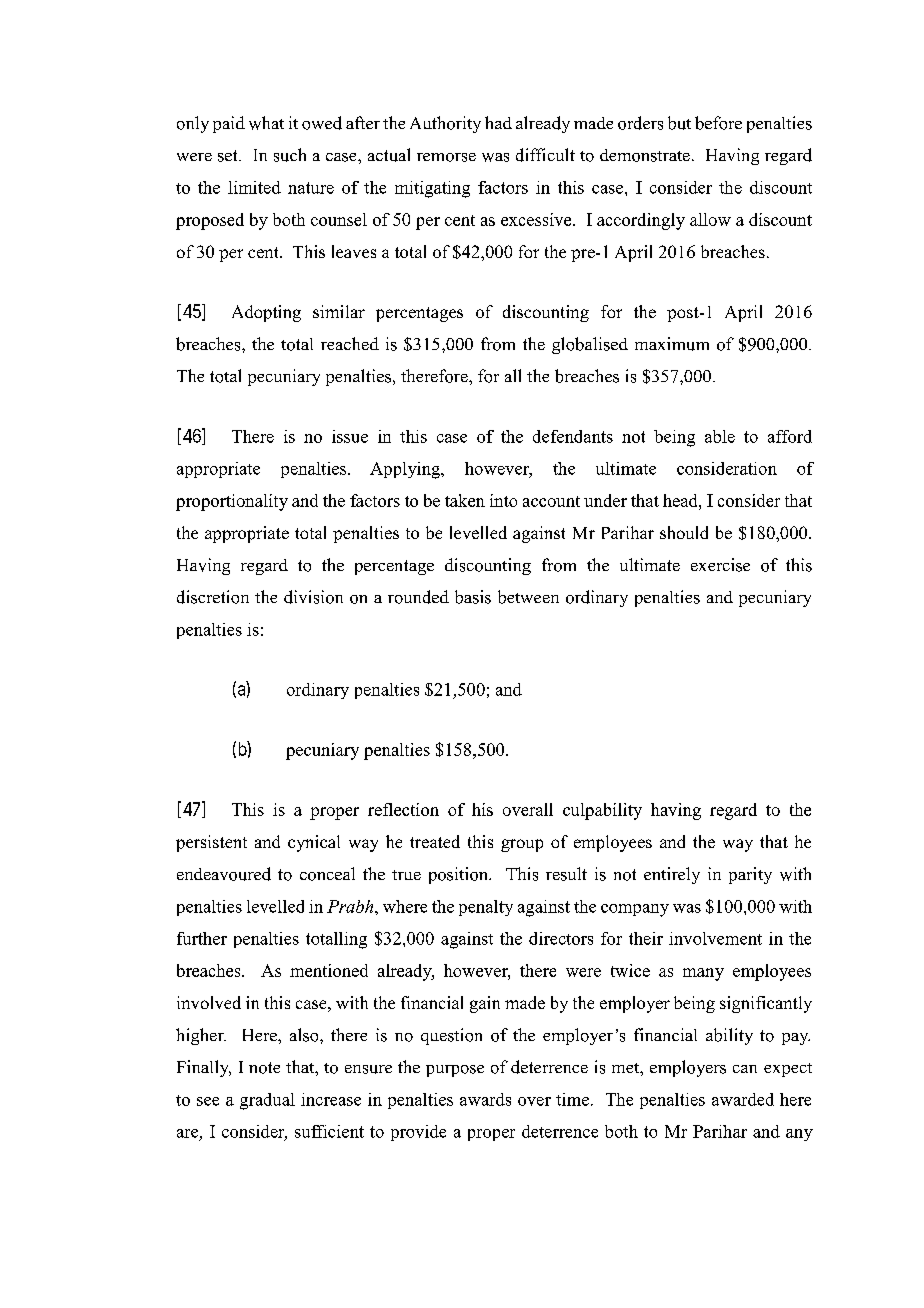 The width and height of the screenshot is (924, 1308). I want to click on parity, so click(750, 875).
